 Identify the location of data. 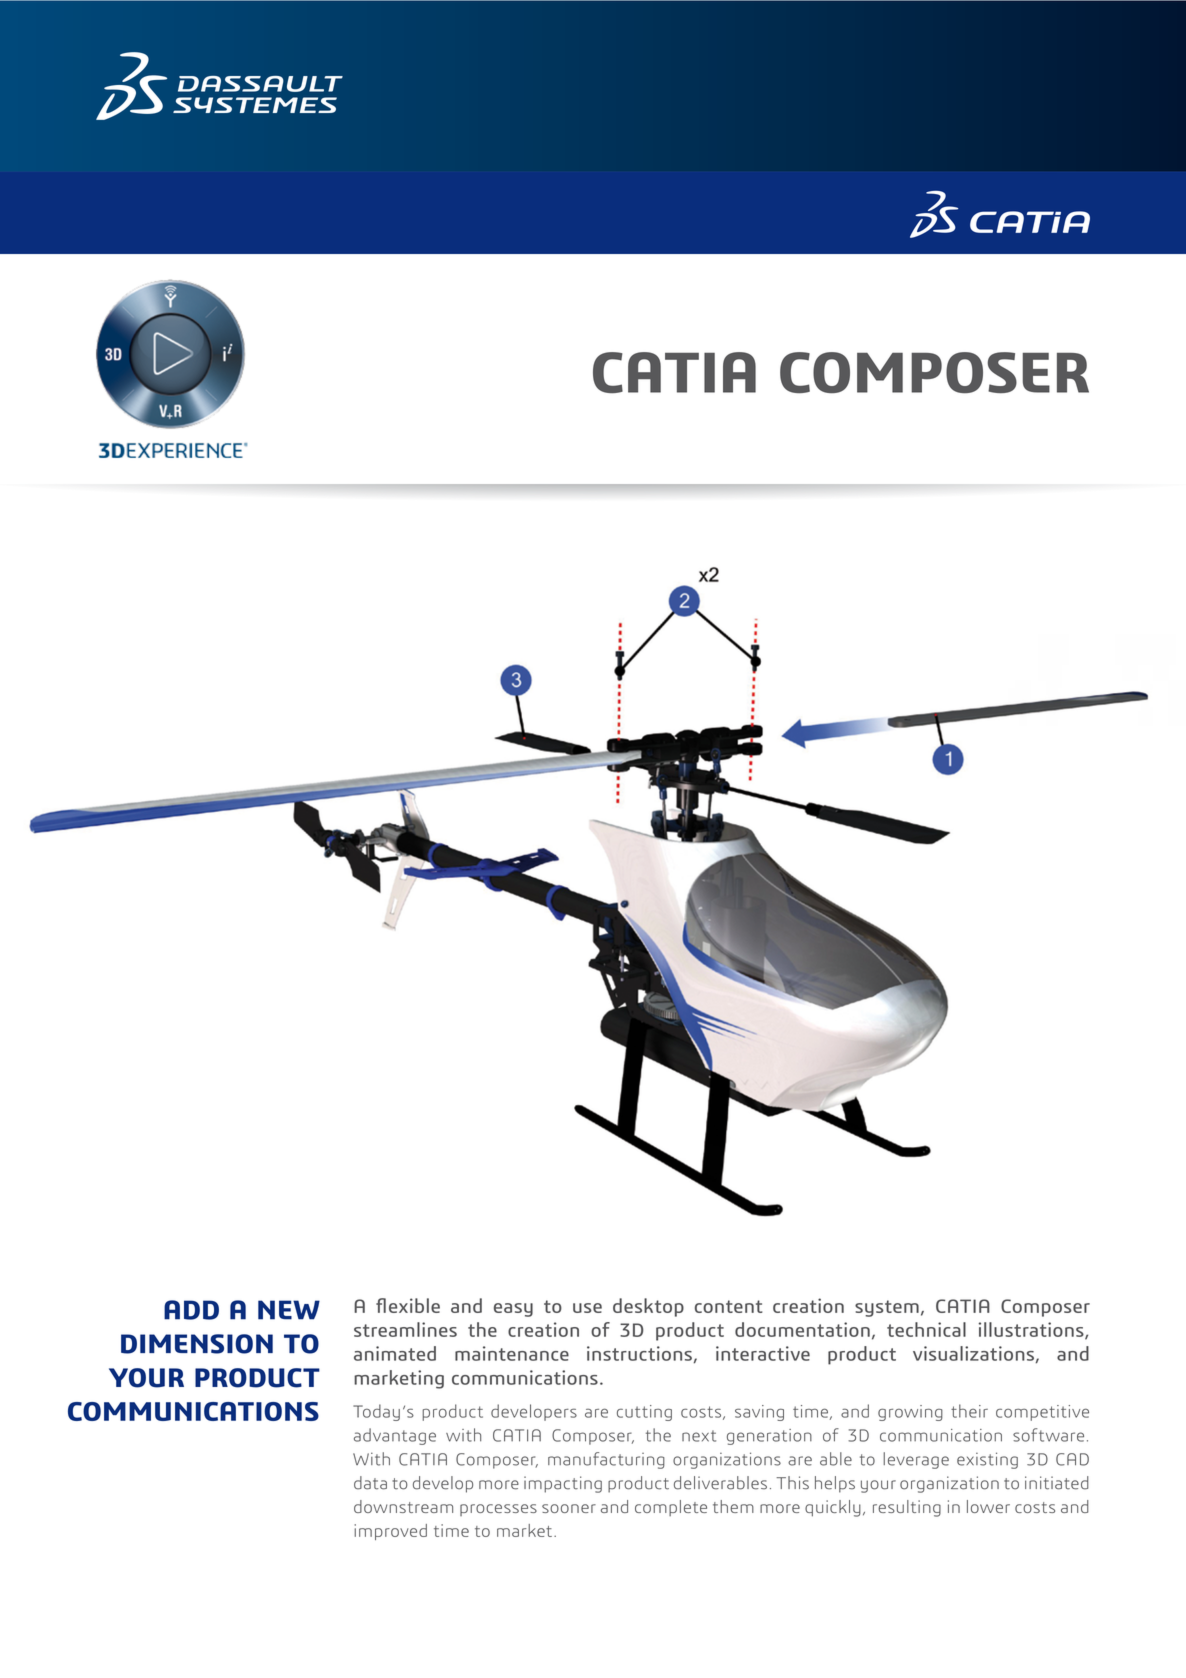
(370, 1483).
